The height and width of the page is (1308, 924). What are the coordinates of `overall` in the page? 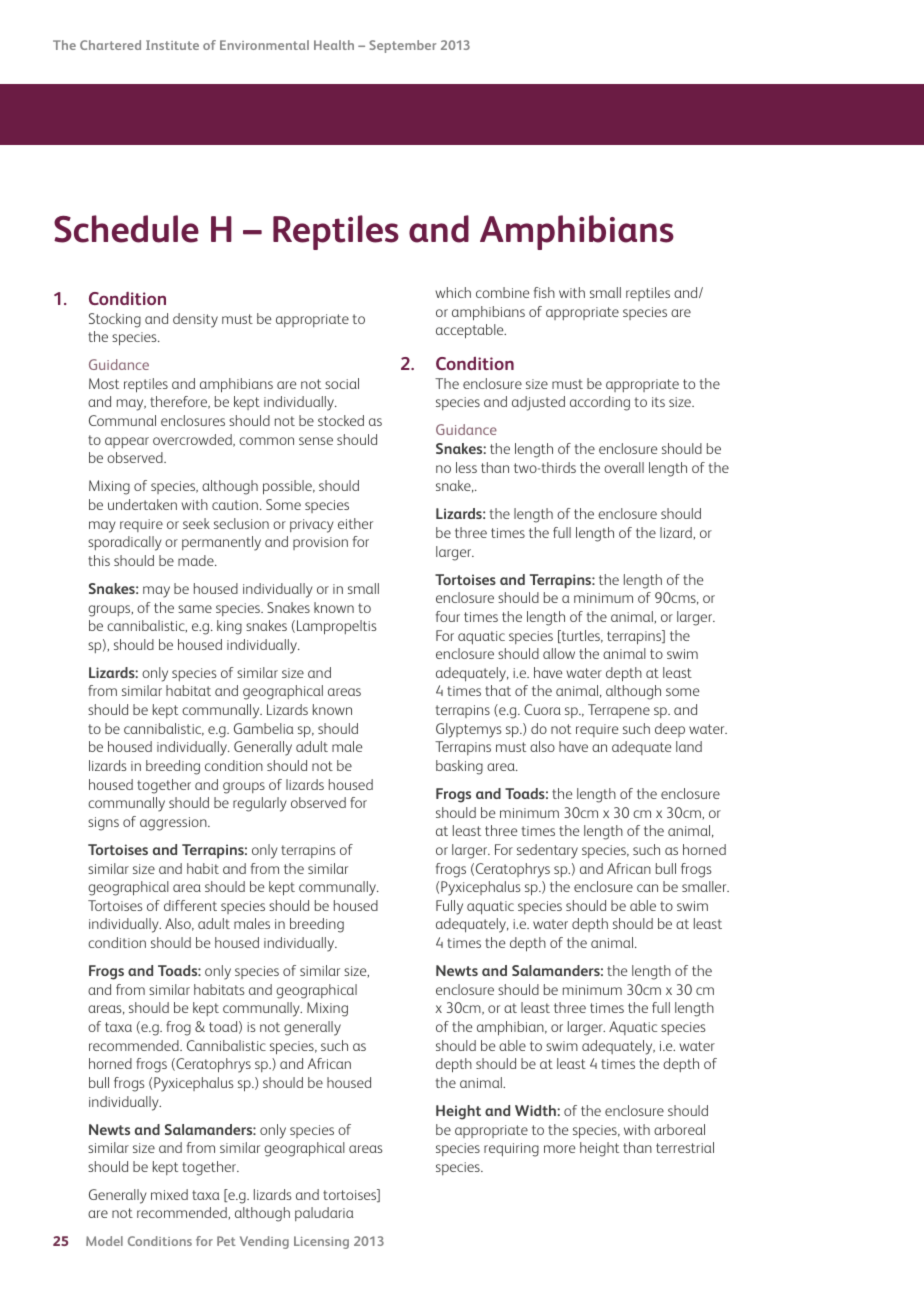 It's located at (624, 467).
